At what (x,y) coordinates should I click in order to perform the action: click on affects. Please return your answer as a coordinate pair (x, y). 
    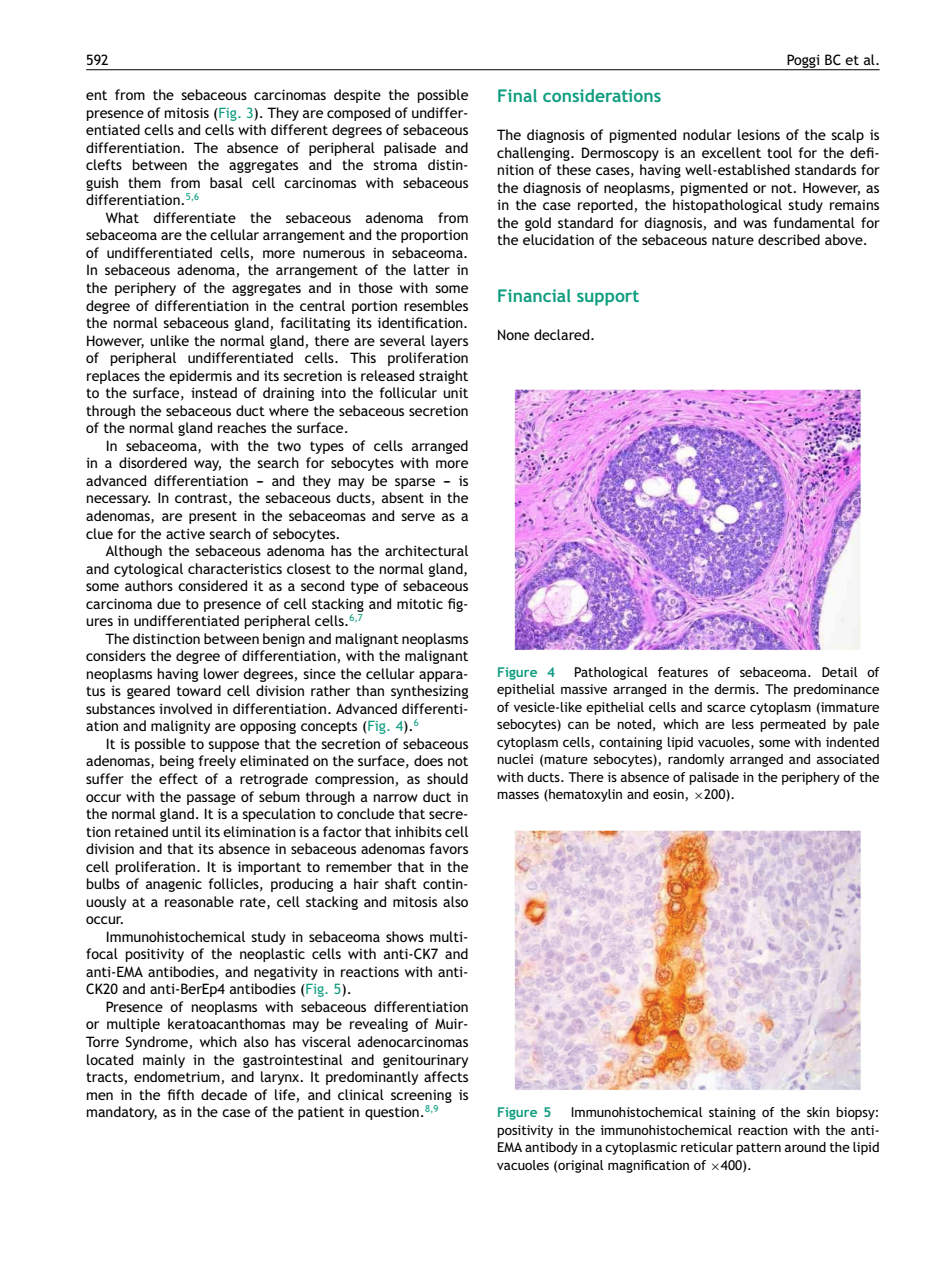
    Looking at the image, I should click on (446, 1076).
